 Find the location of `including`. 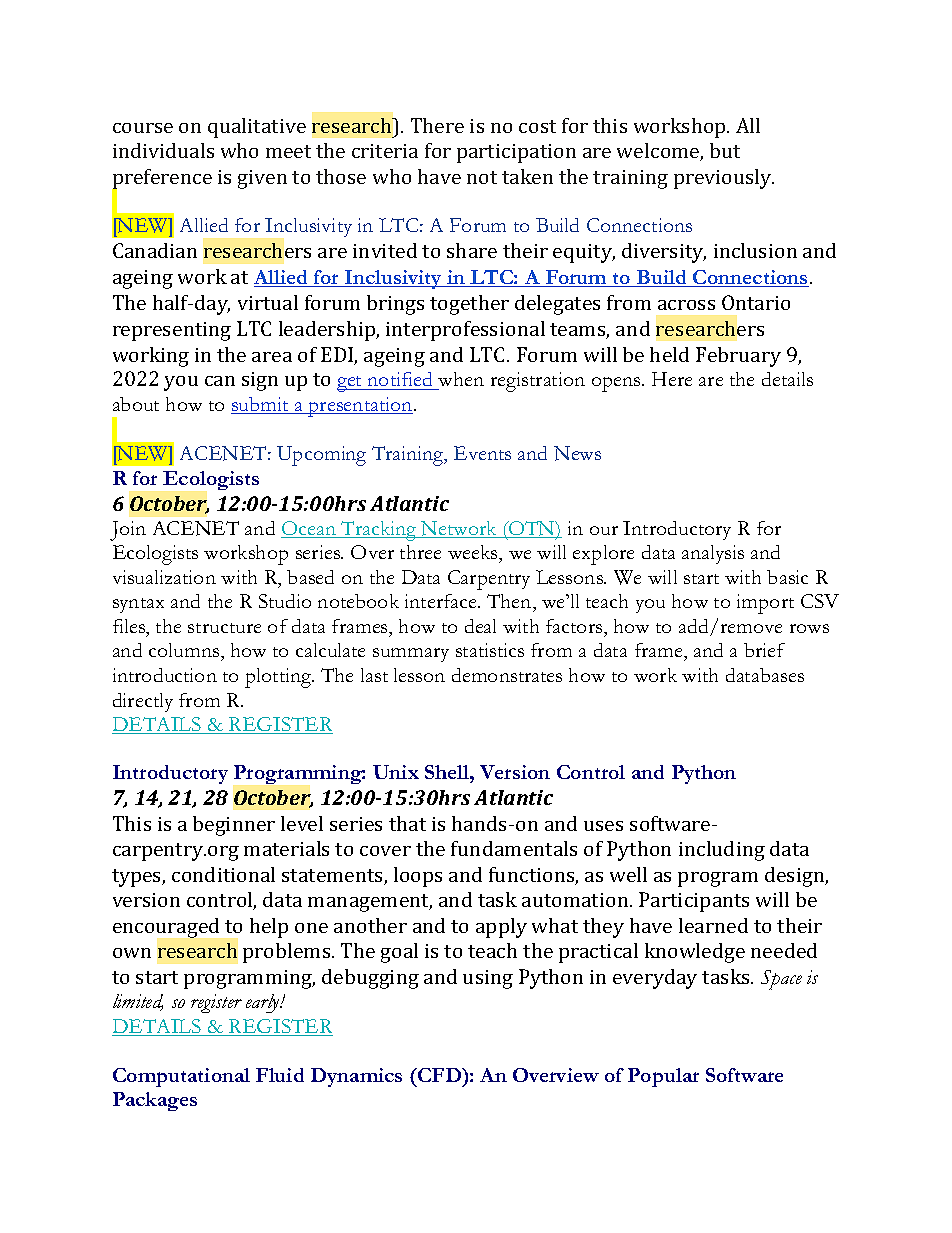

including is located at coordinates (722, 851).
